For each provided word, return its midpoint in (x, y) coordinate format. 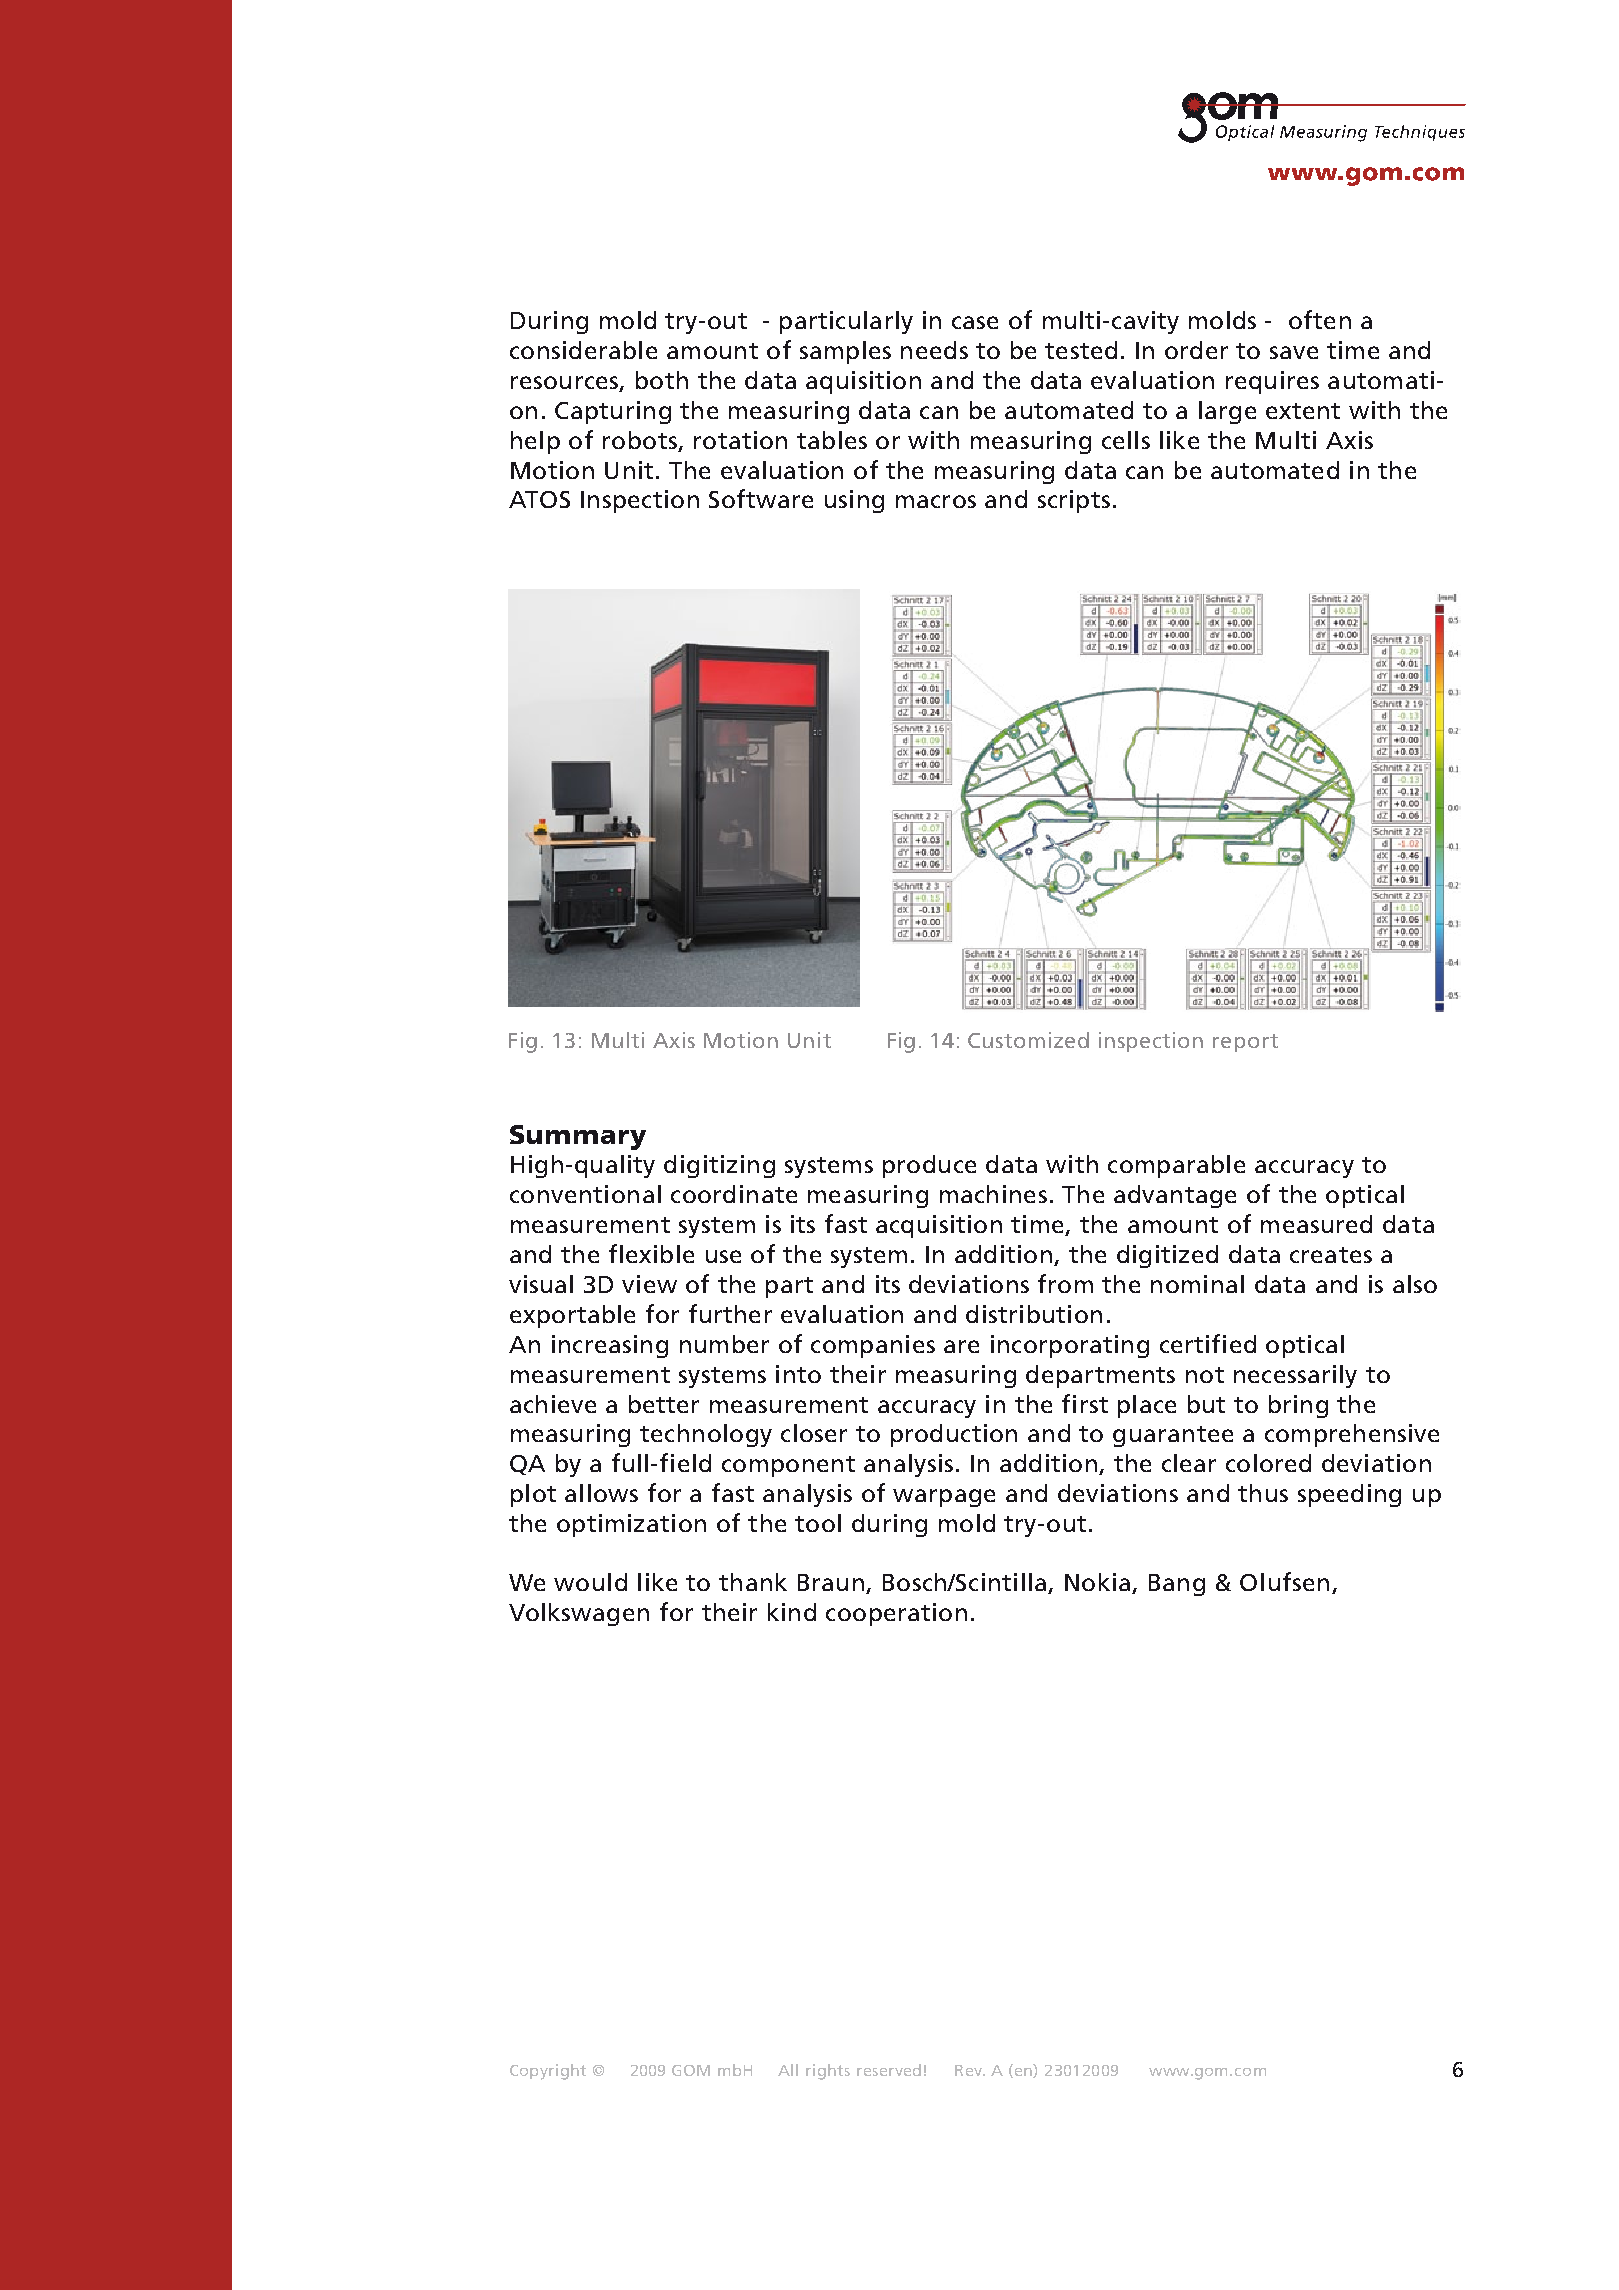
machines (993, 1194)
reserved (889, 2070)
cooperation (896, 1614)
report (1245, 1043)
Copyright (548, 2072)
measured (1316, 1224)
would (590, 1582)
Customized (1028, 1040)
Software (761, 498)
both (662, 380)
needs (934, 350)
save (1294, 352)
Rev (969, 2070)
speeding (1349, 1495)
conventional (585, 1194)
